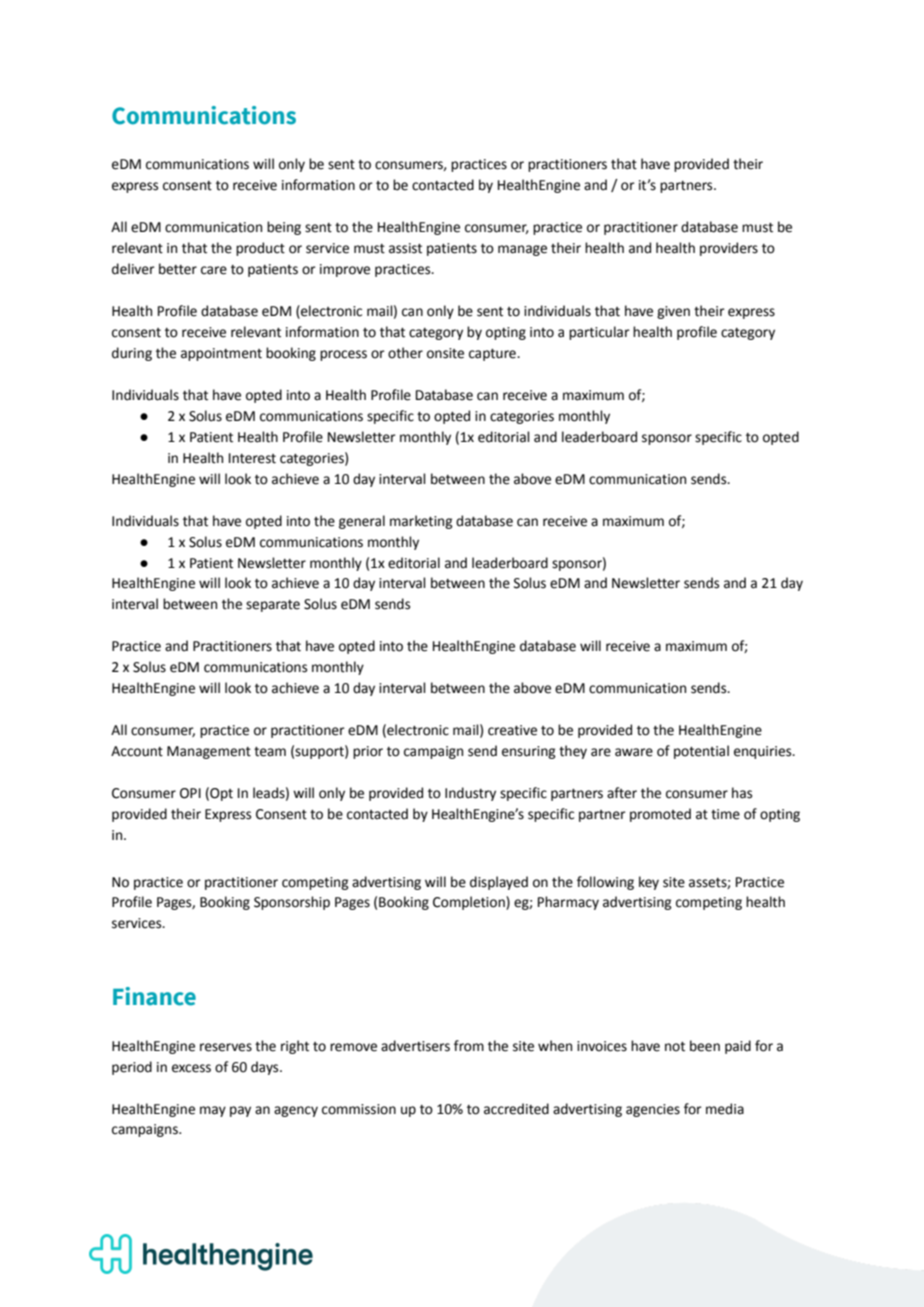 This screenshot has height=1307, width=924. I want to click on care, so click(214, 270).
